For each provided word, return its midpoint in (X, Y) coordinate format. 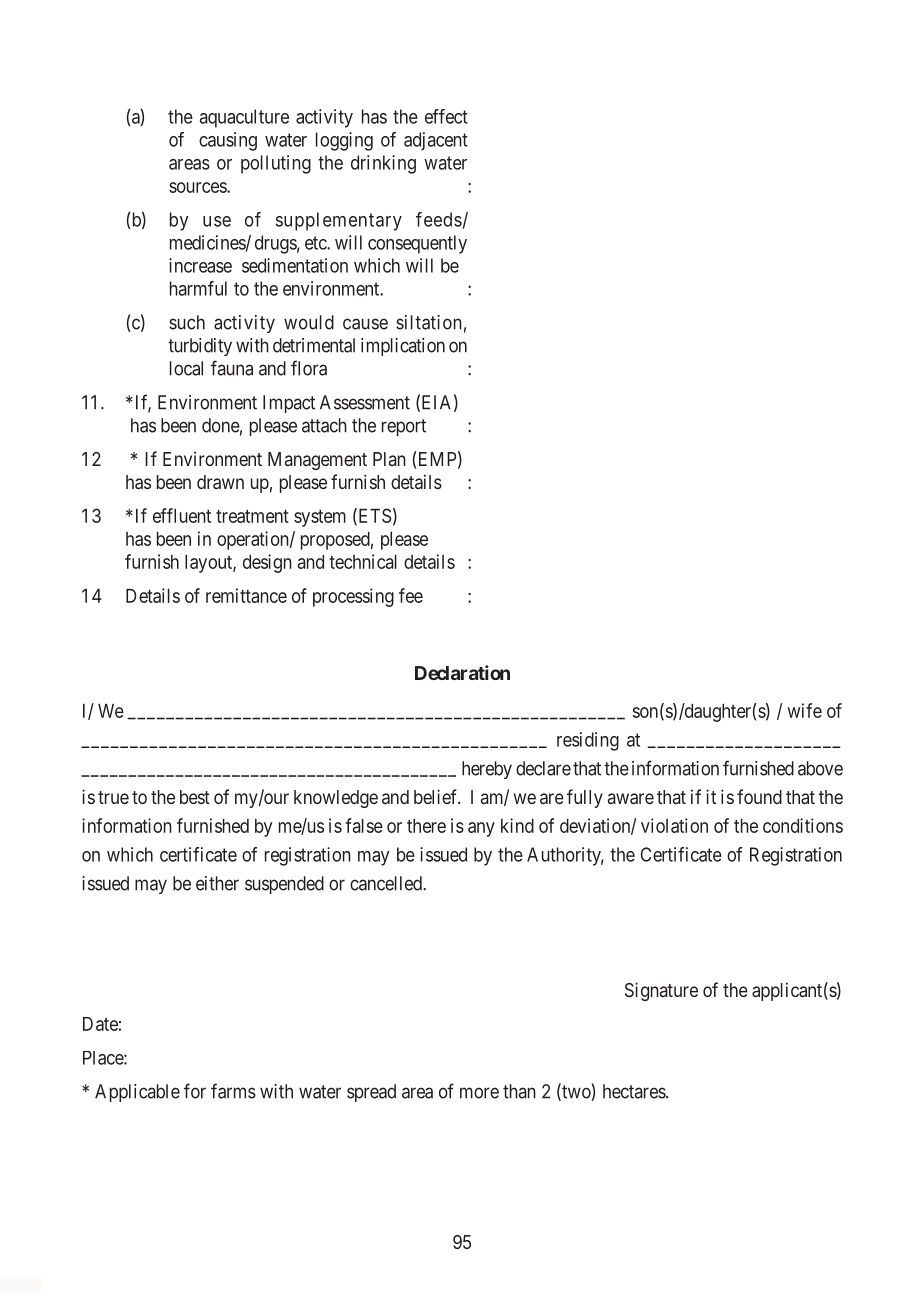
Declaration (462, 672)
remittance (246, 595)
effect (446, 116)
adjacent (436, 141)
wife (804, 710)
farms (233, 1091)
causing (228, 141)
